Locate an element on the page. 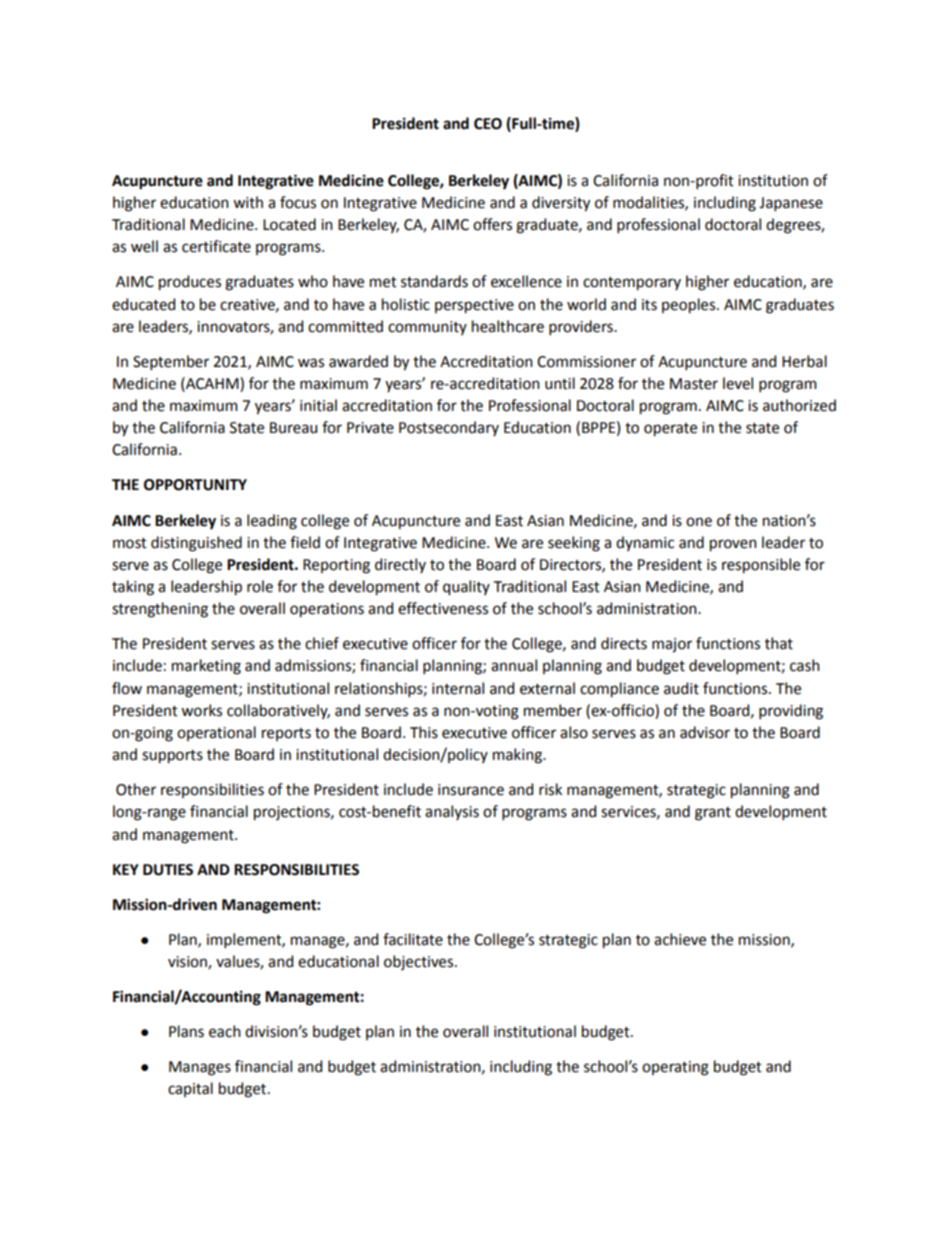  CEO is located at coordinates (488, 124).
